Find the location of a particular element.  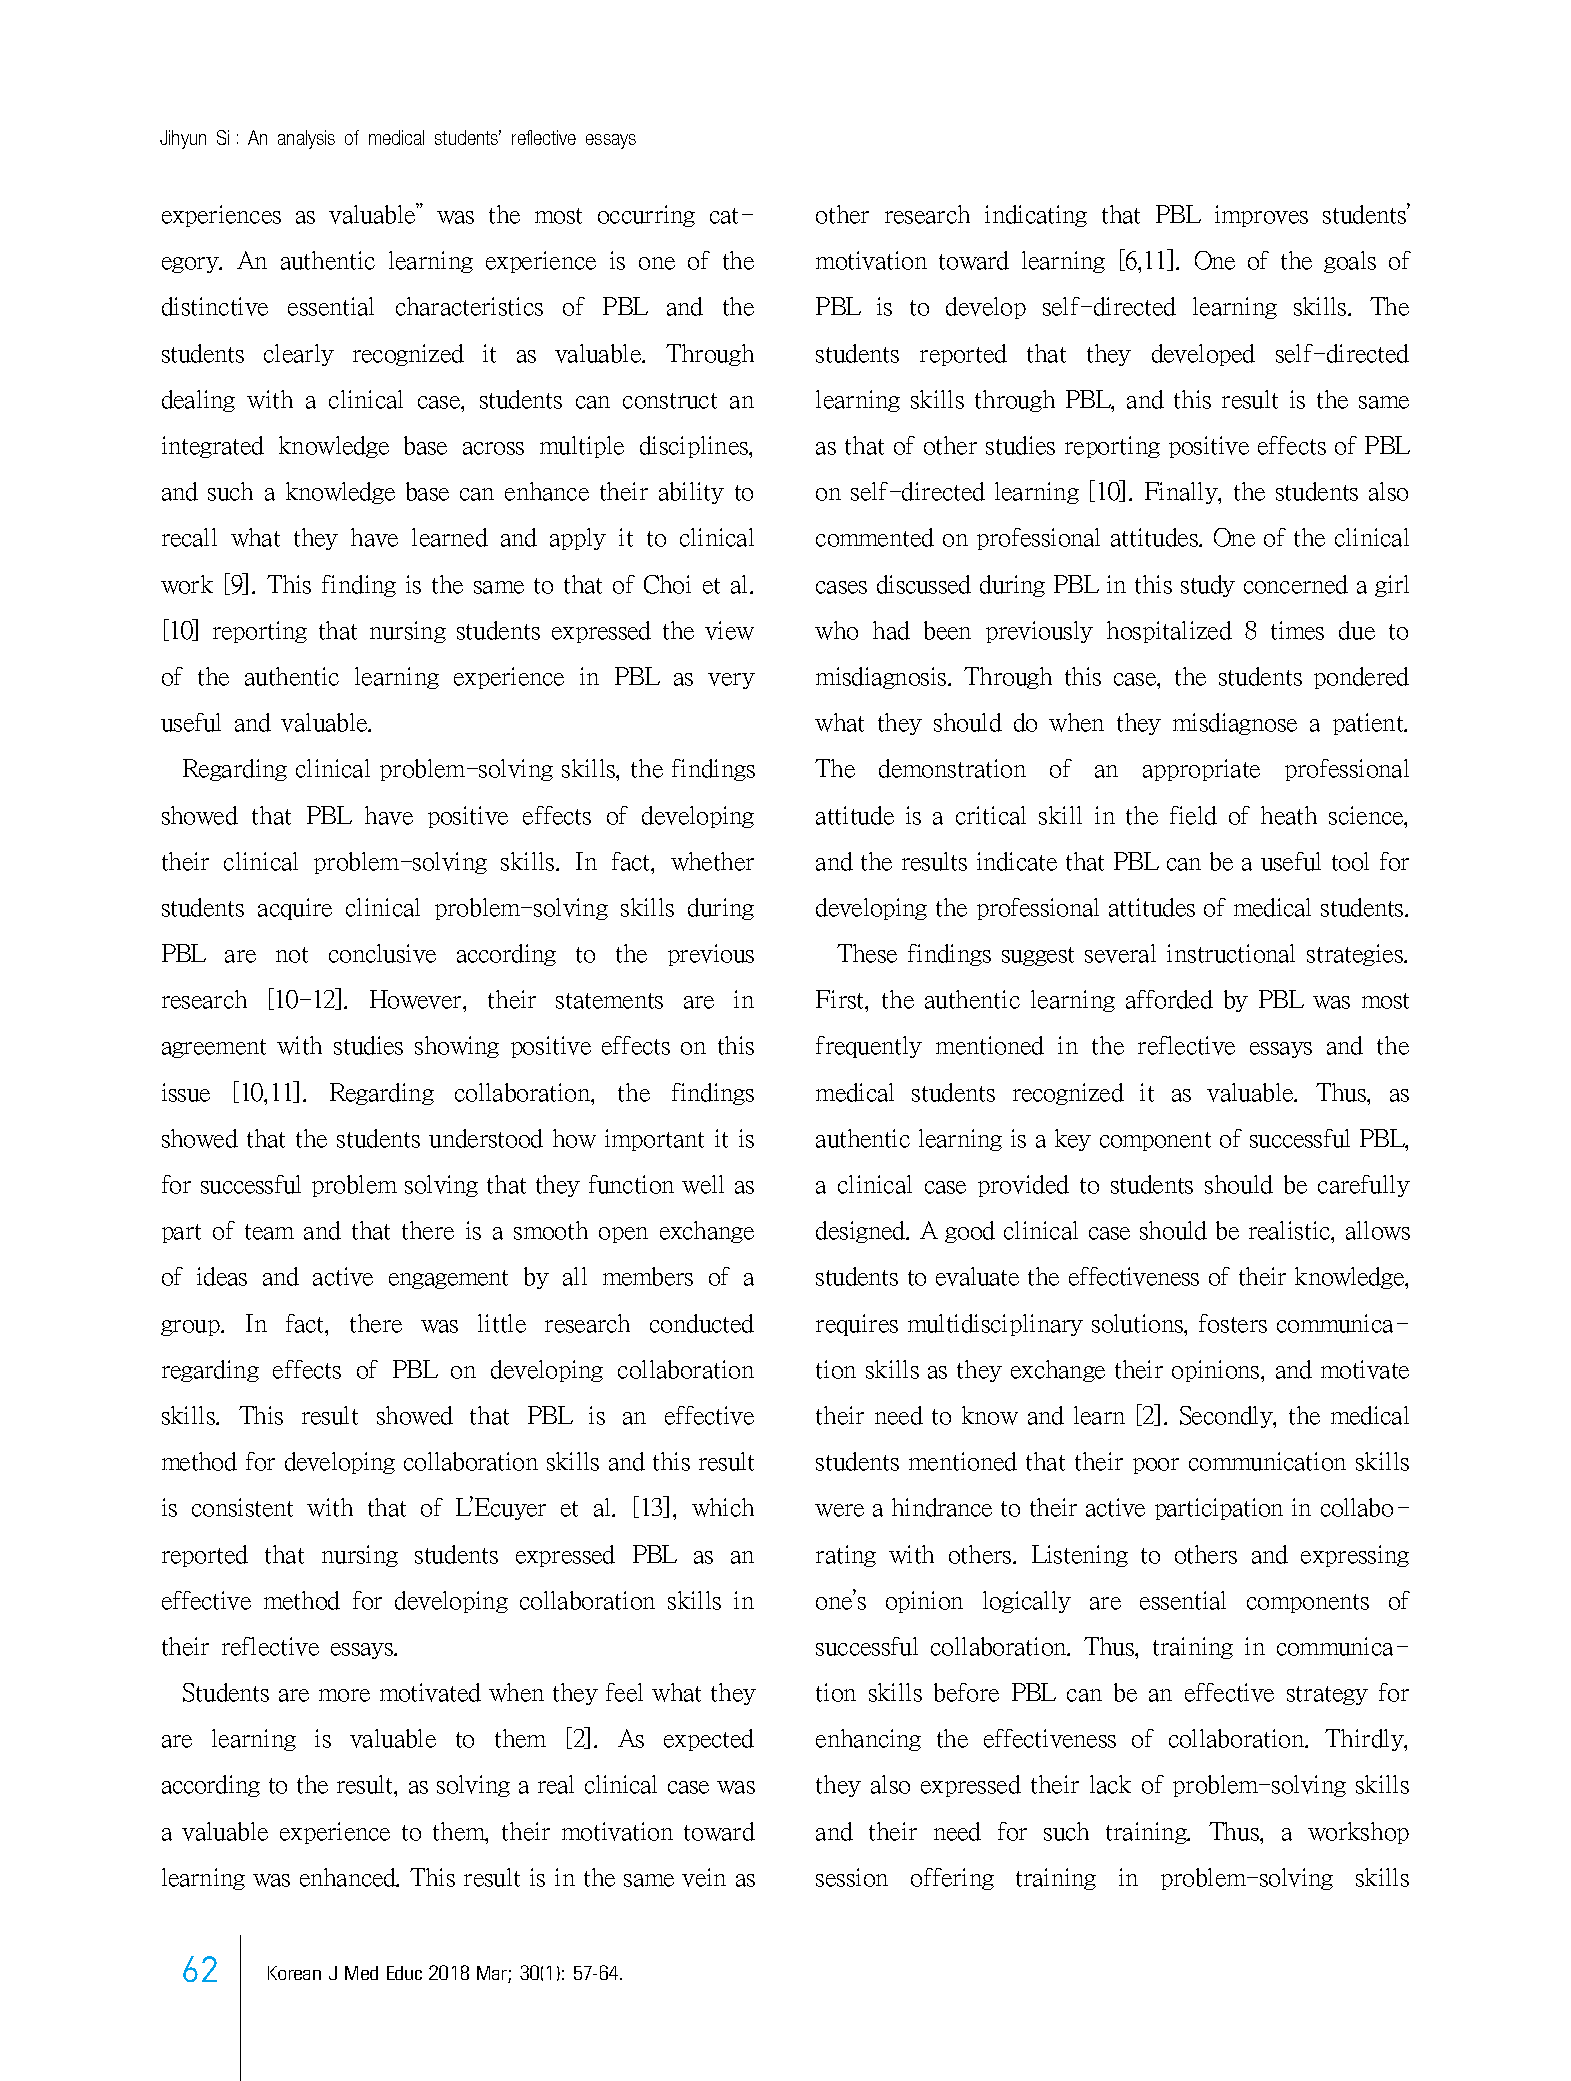

occurring is located at coordinates (646, 216).
